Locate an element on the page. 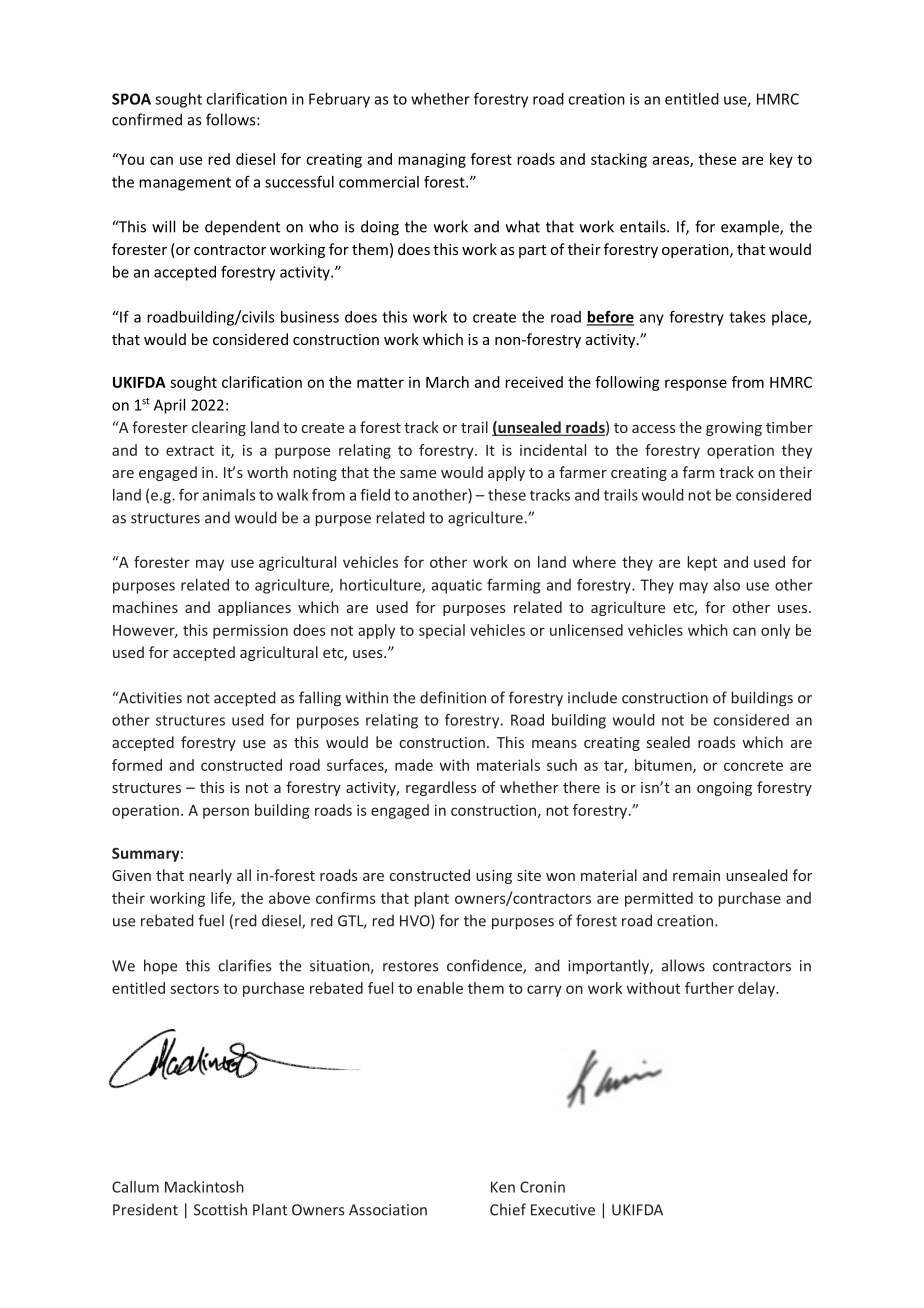  person is located at coordinates (226, 813).
